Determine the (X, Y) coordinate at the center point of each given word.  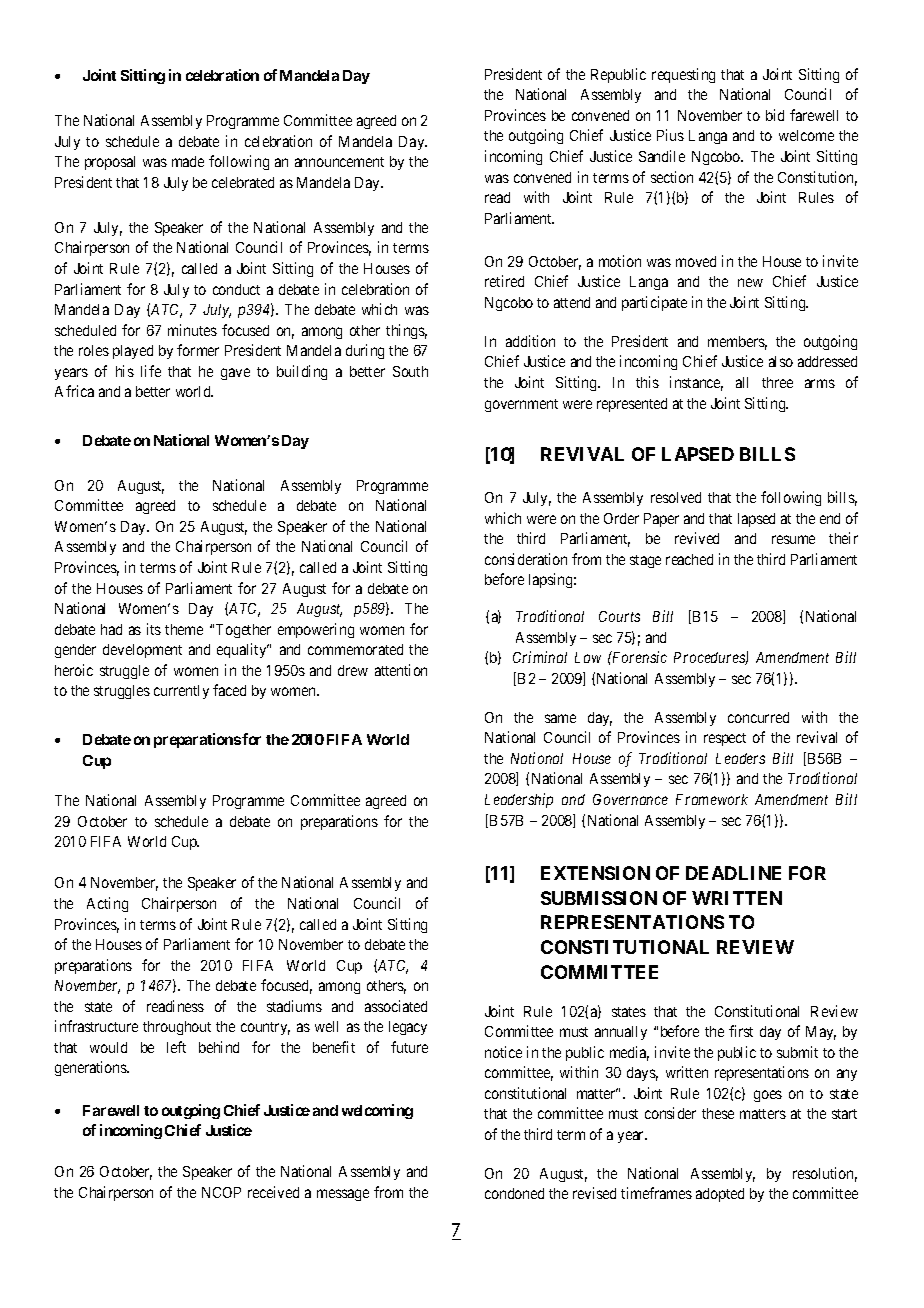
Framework (712, 799)
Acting (107, 904)
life (151, 371)
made (188, 161)
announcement (339, 162)
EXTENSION (595, 873)
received (273, 1192)
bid (775, 115)
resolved (676, 497)
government (521, 405)
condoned (514, 1193)
